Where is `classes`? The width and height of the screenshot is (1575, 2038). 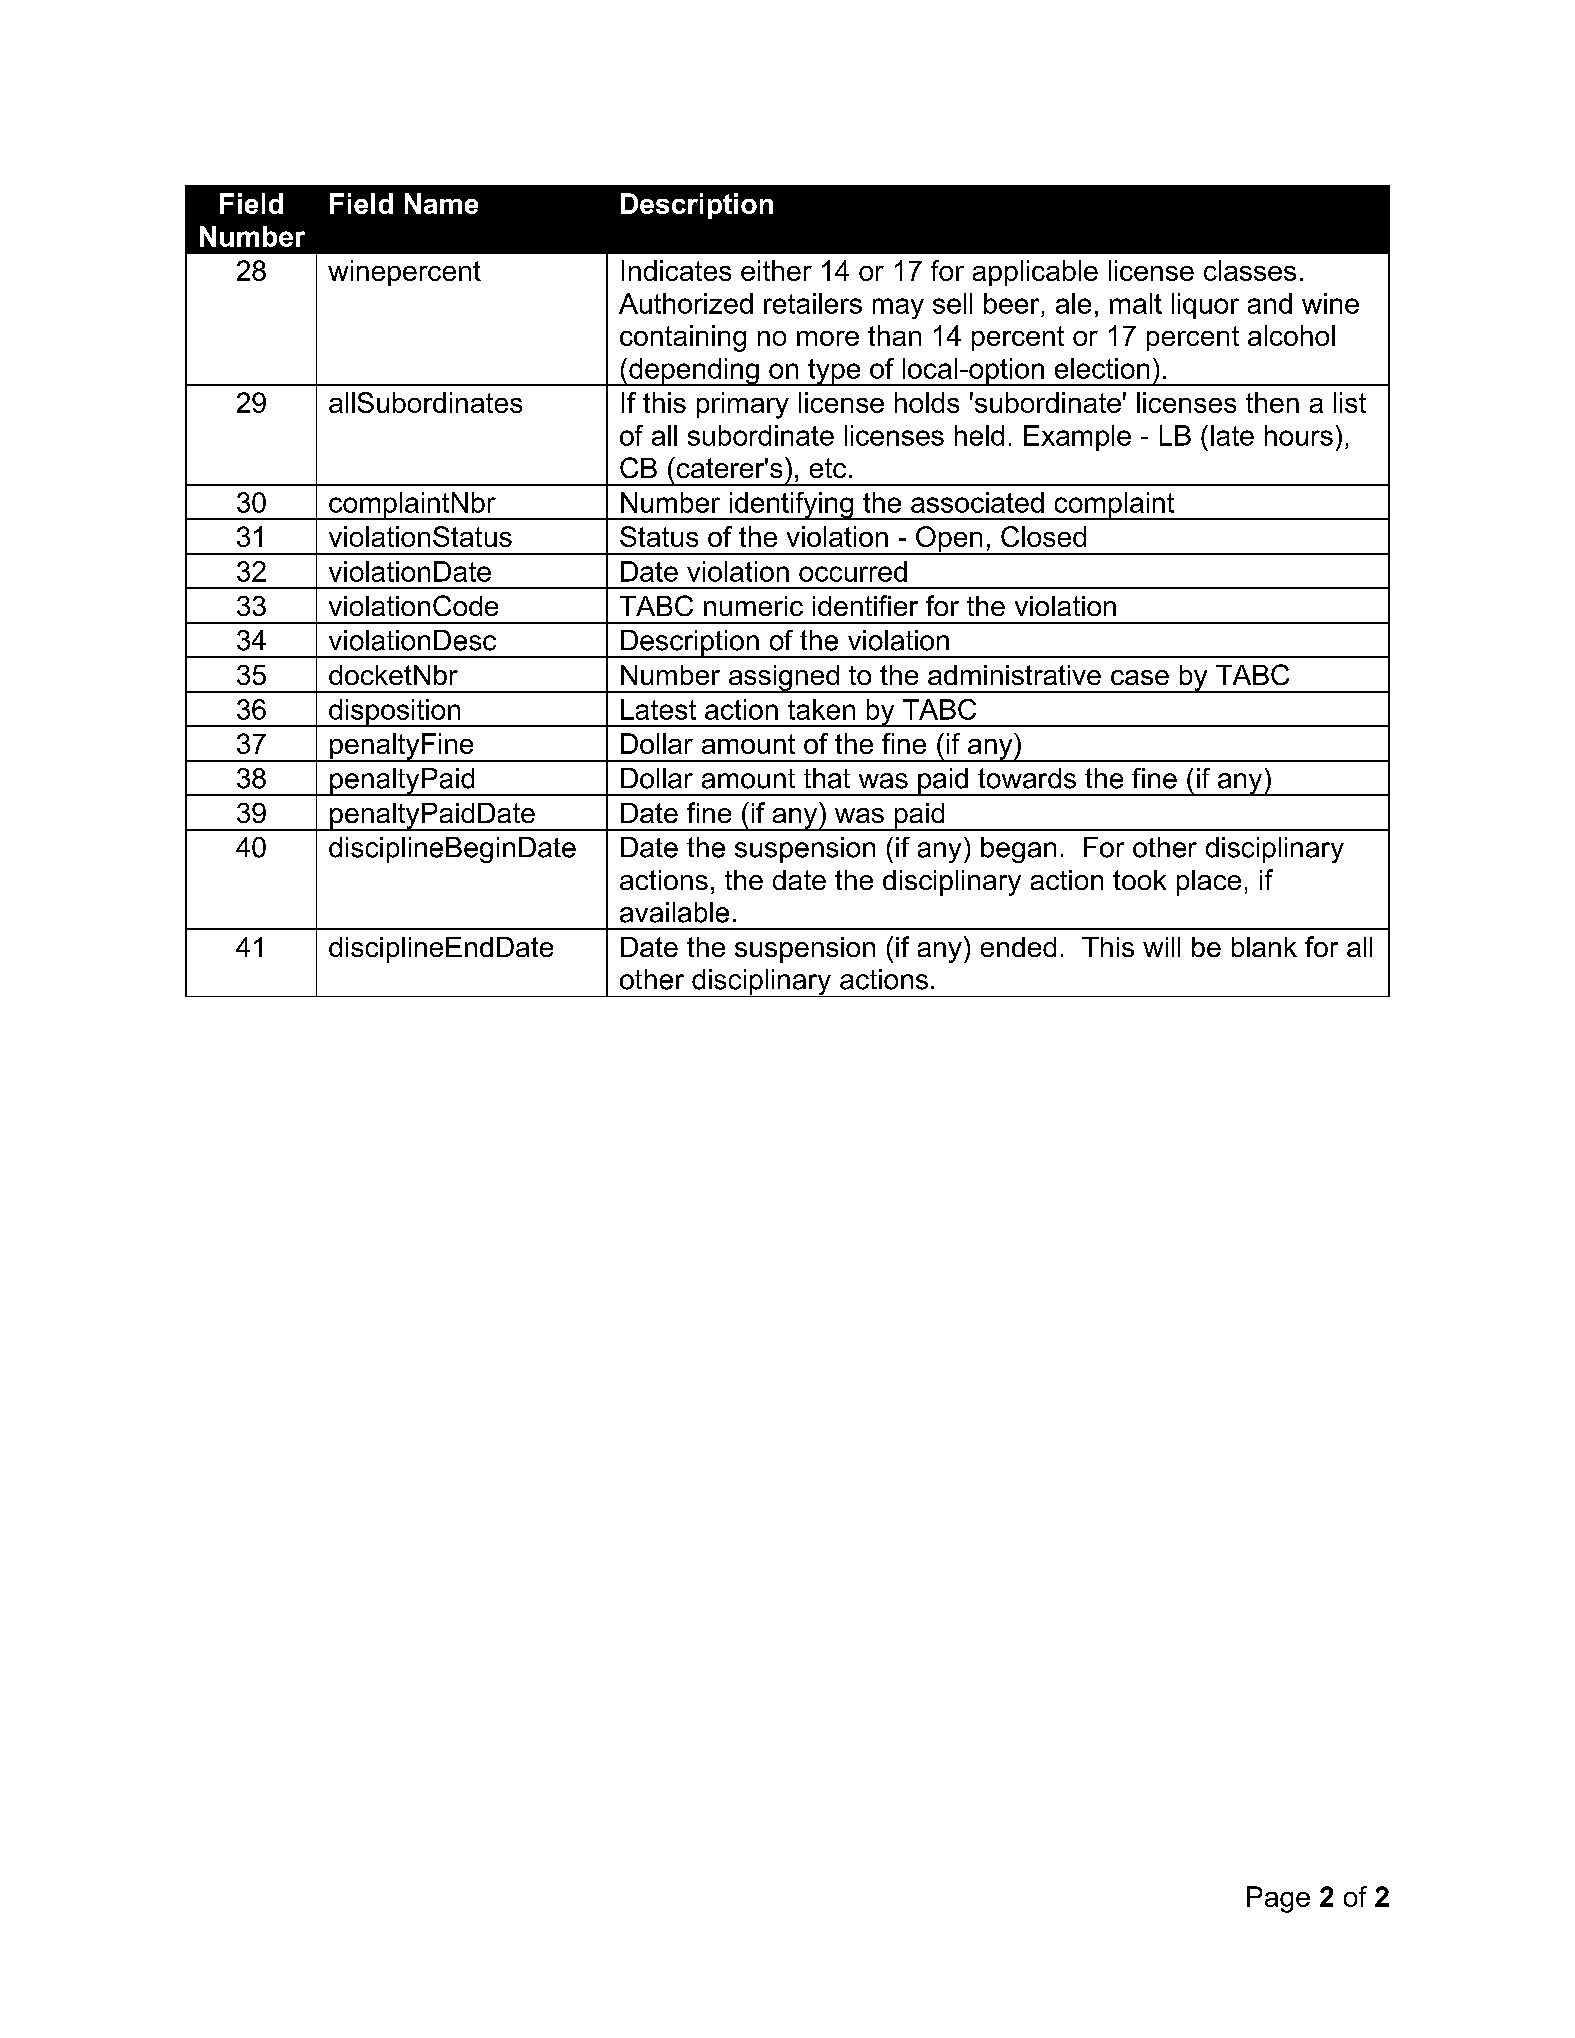
classes is located at coordinates (1250, 270).
